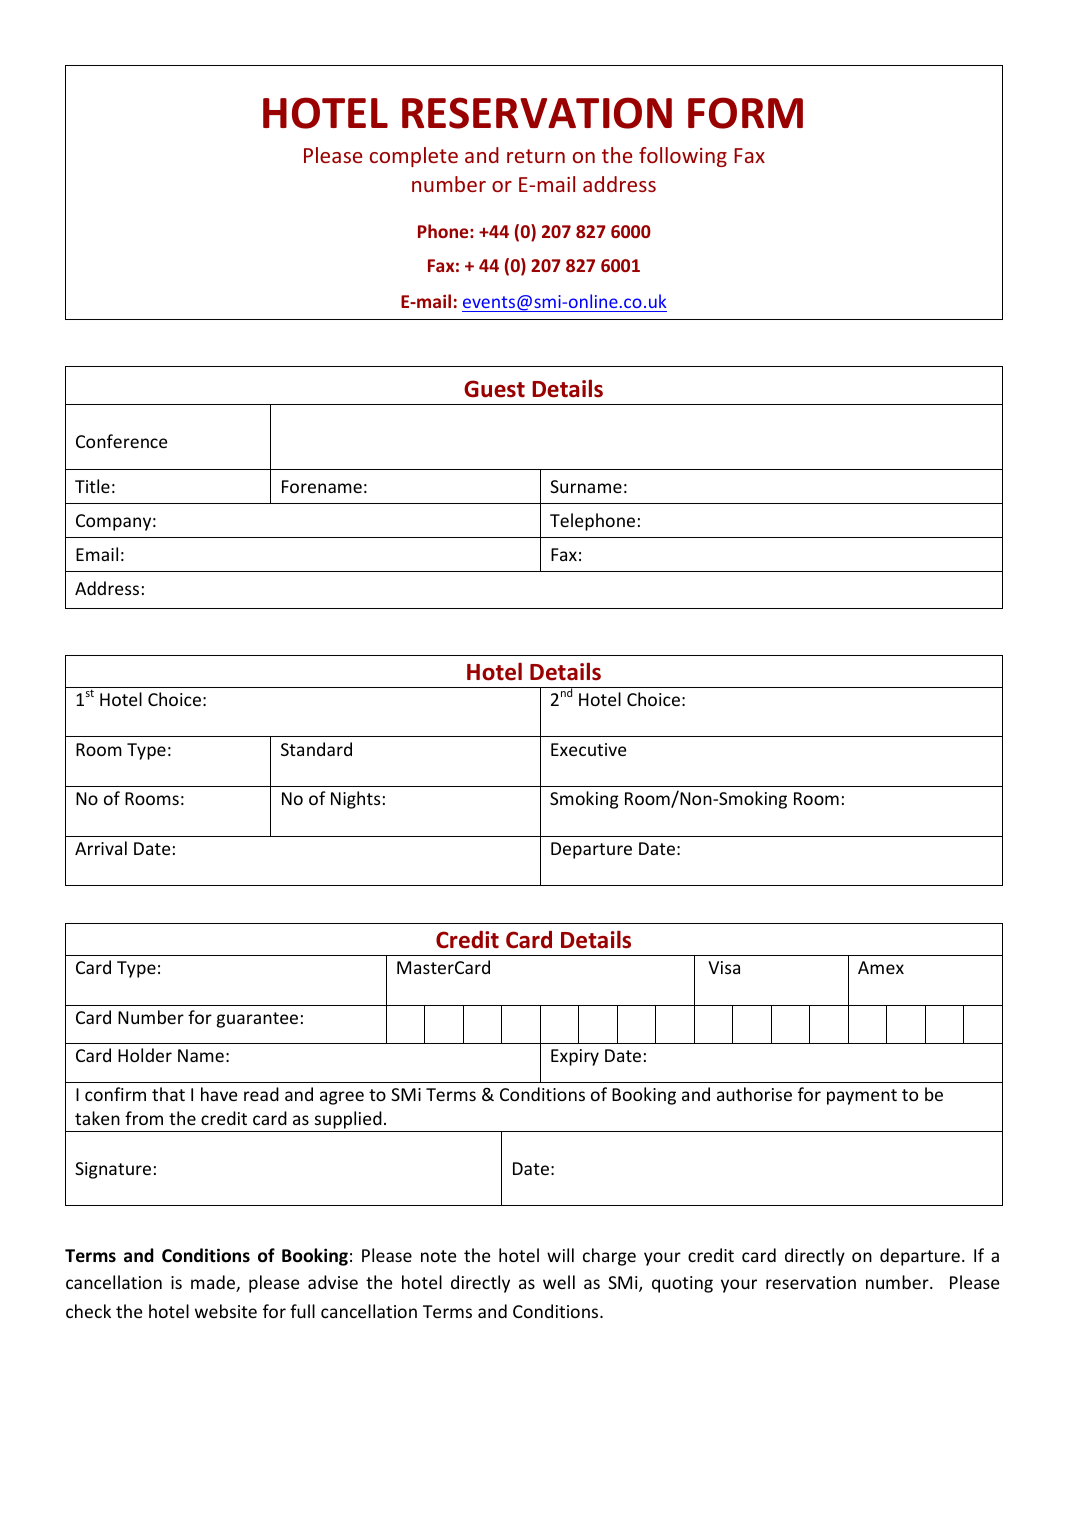 The width and height of the screenshot is (1078, 1525). I want to click on Visa, so click(724, 967).
